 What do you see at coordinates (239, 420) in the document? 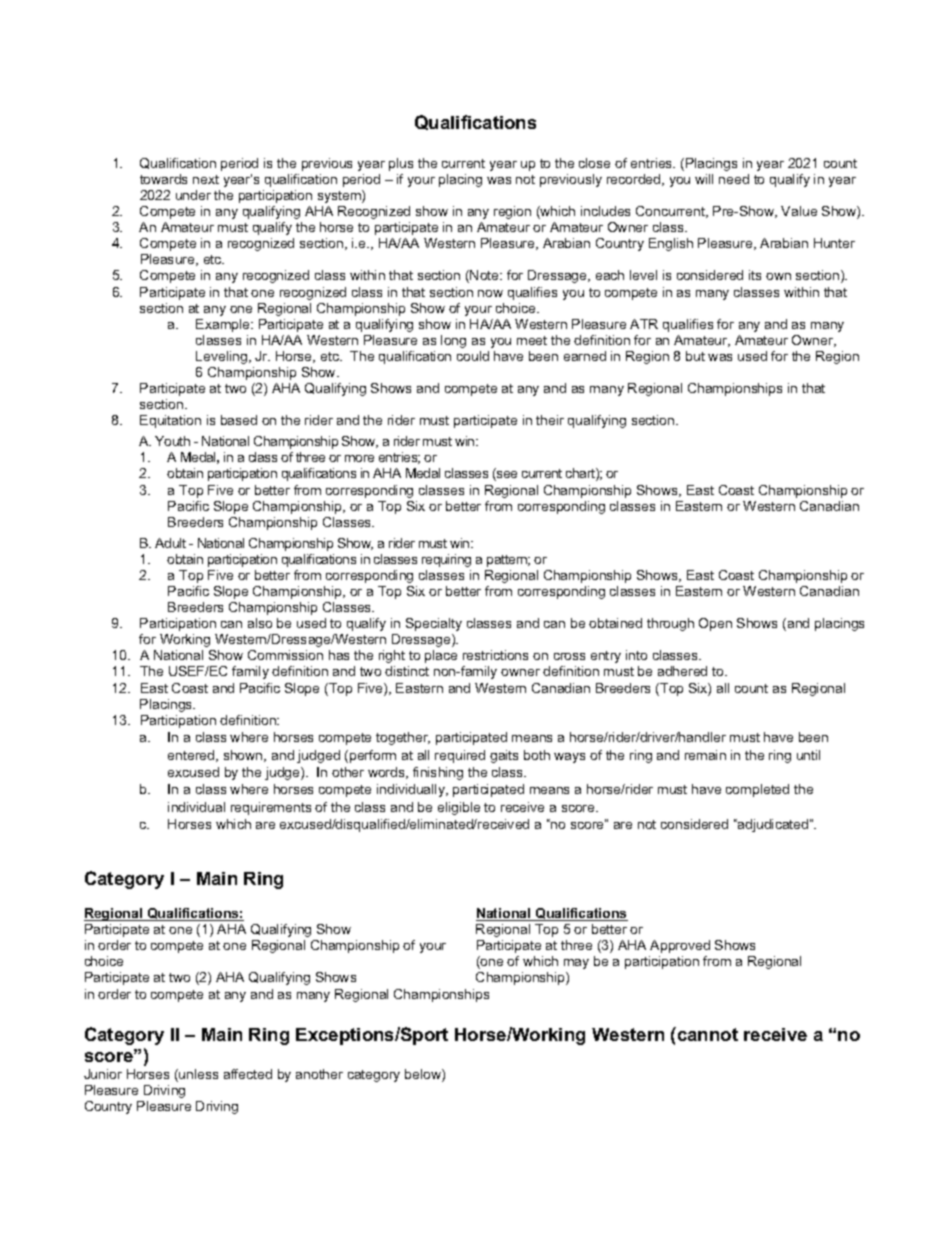
I see `based` at bounding box center [239, 420].
